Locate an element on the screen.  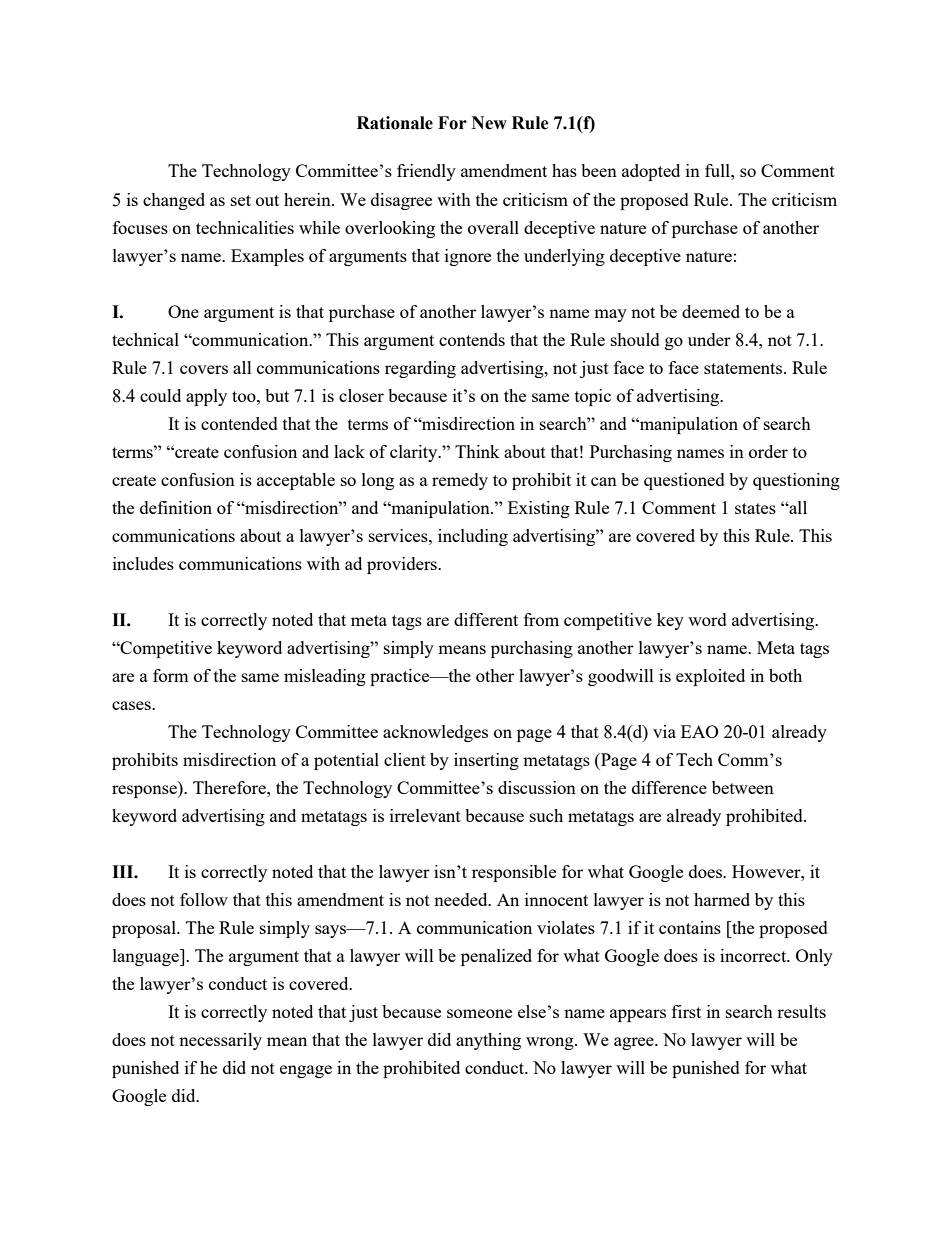
first is located at coordinates (686, 1011).
